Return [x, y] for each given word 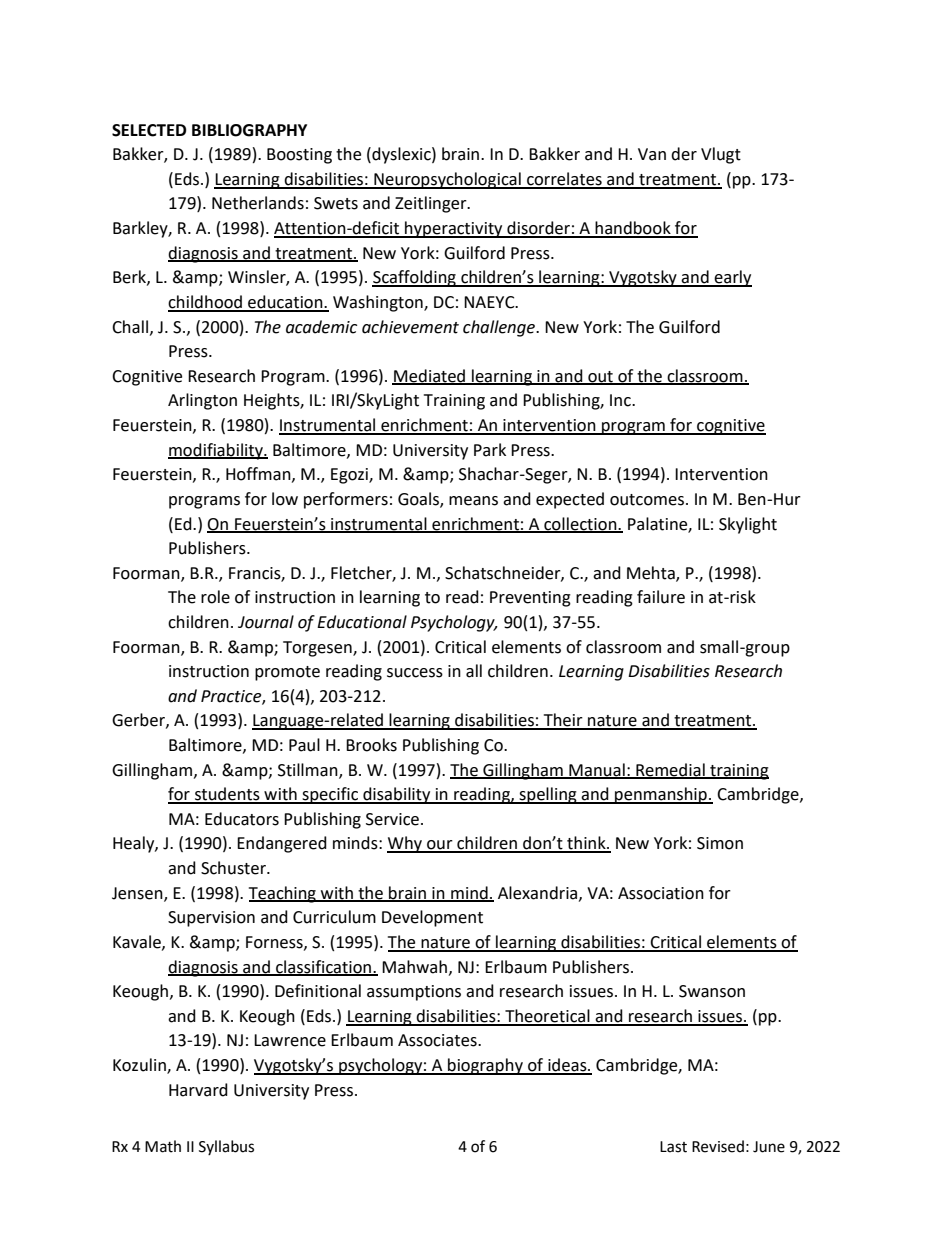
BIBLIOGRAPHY [249, 130]
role [215, 597]
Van [652, 154]
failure [661, 597]
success [415, 673]
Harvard [198, 1090]
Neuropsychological [447, 180]
